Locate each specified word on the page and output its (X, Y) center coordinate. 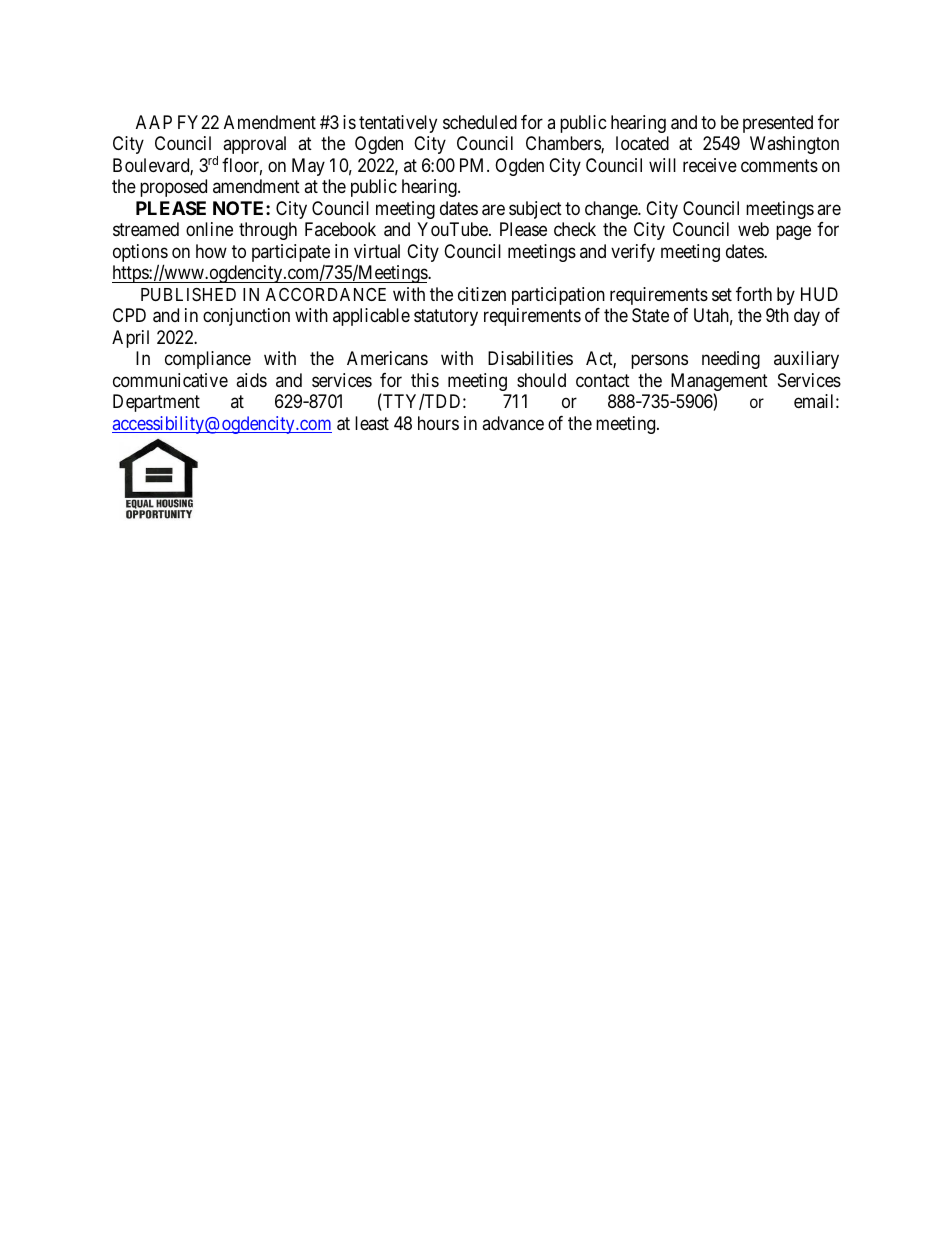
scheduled (480, 122)
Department (156, 403)
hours (438, 423)
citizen (482, 294)
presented (778, 124)
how (211, 251)
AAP (154, 122)
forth (754, 294)
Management (719, 383)
